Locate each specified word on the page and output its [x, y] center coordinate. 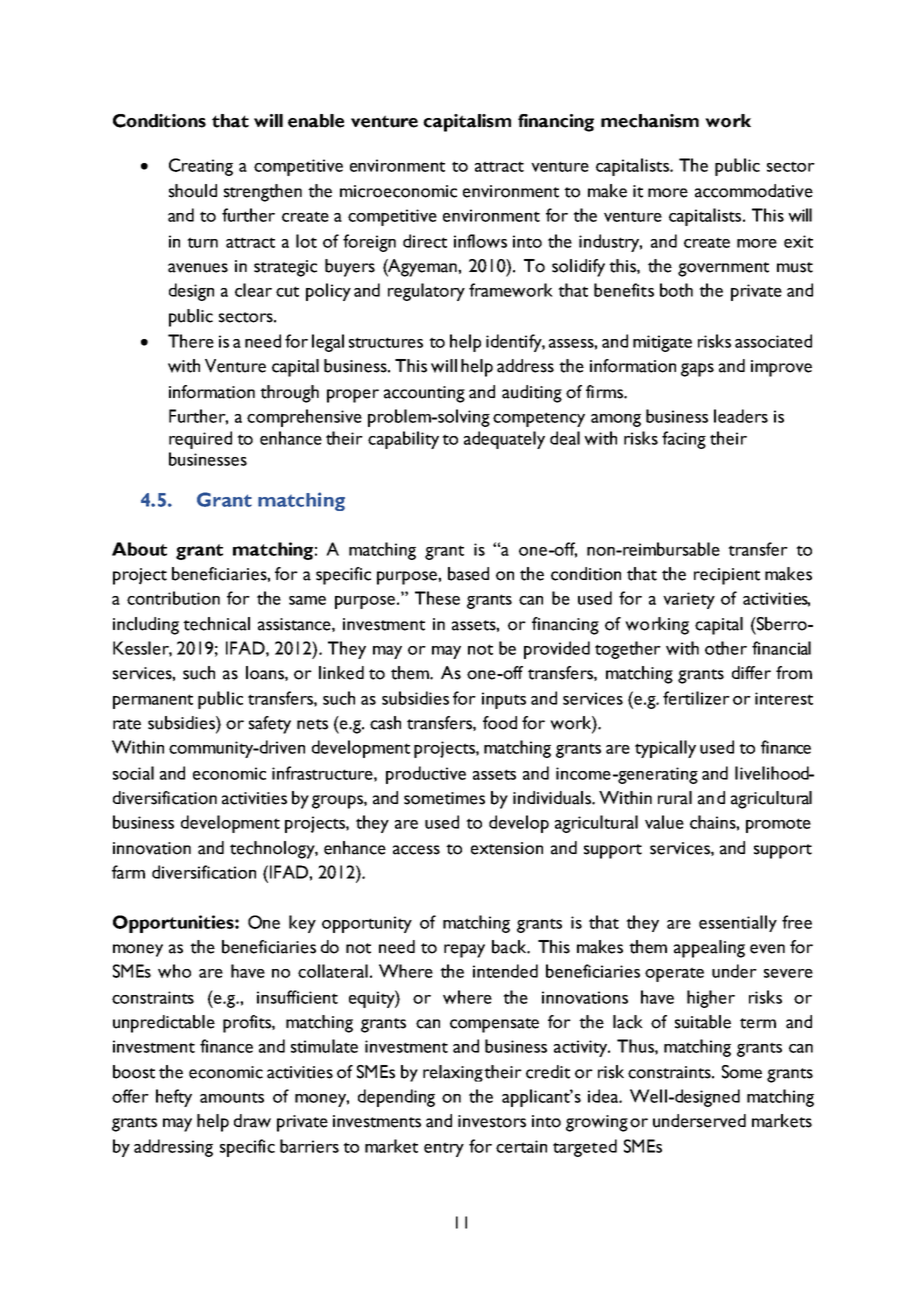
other [726, 648]
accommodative [754, 191]
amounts [232, 1097]
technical [216, 624]
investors [492, 1121]
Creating [201, 167]
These [437, 598]
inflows [480, 241]
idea [604, 1096]
